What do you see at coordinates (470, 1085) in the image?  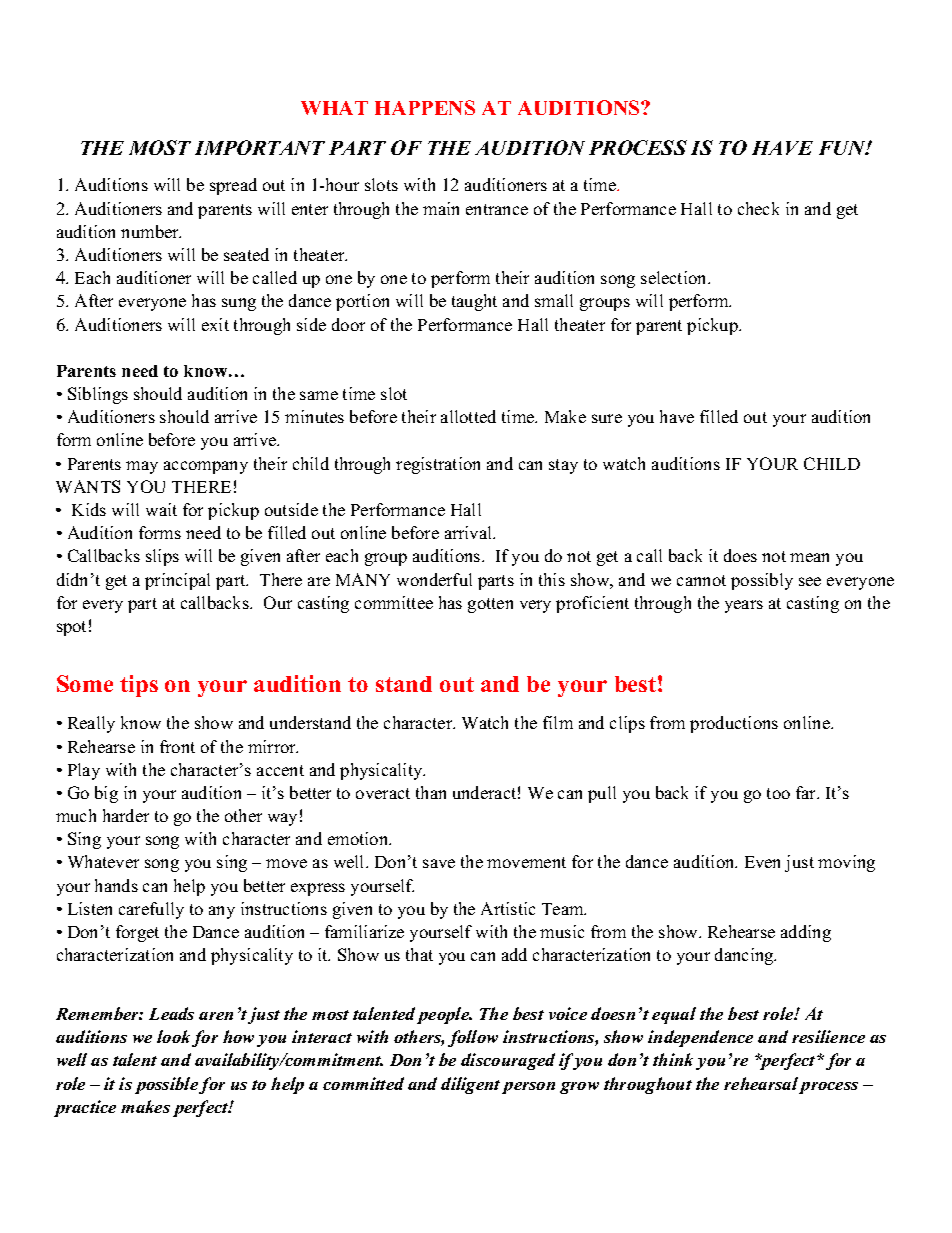 I see `diligent` at bounding box center [470, 1085].
